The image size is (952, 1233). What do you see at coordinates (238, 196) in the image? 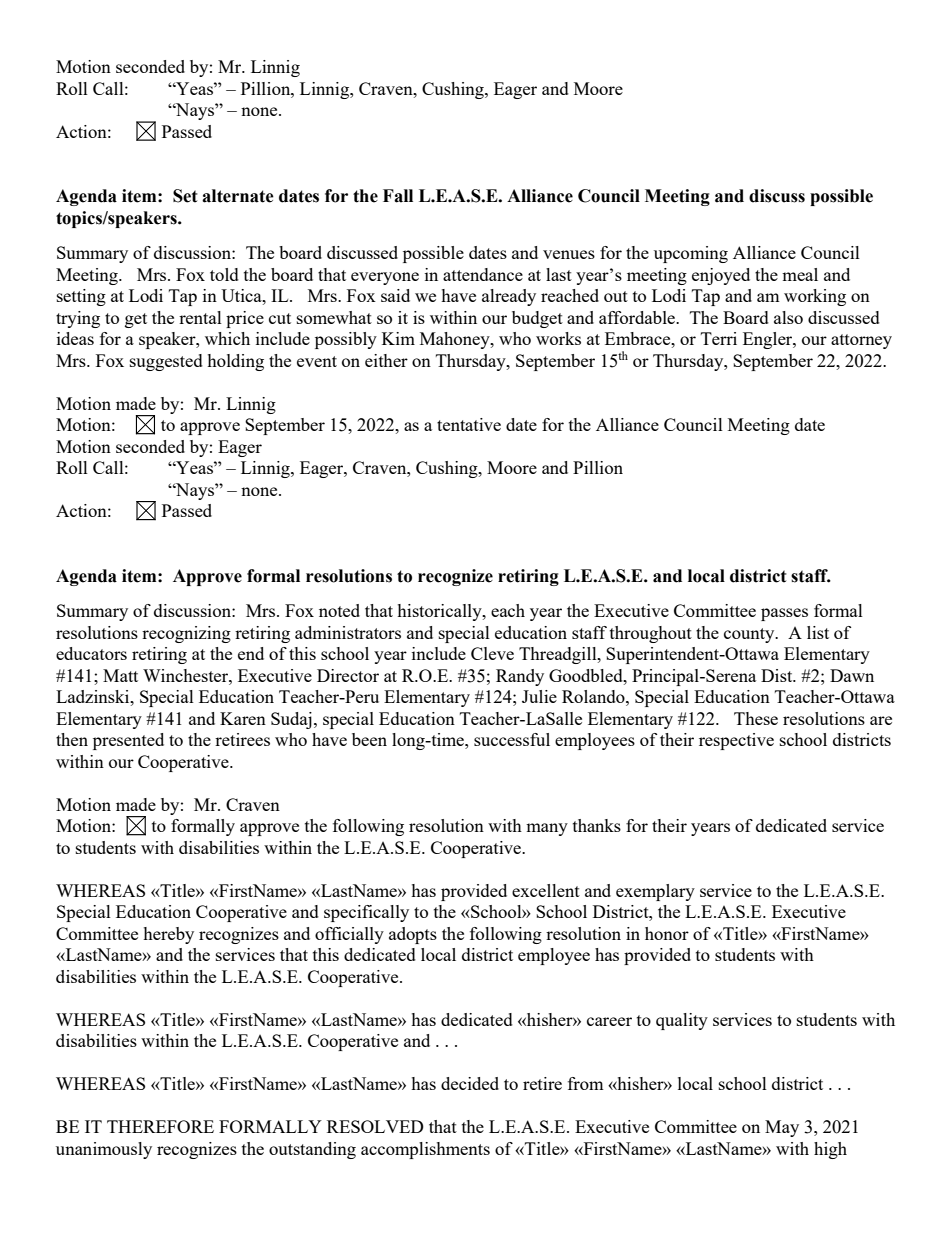
I see `alternate` at bounding box center [238, 196].
